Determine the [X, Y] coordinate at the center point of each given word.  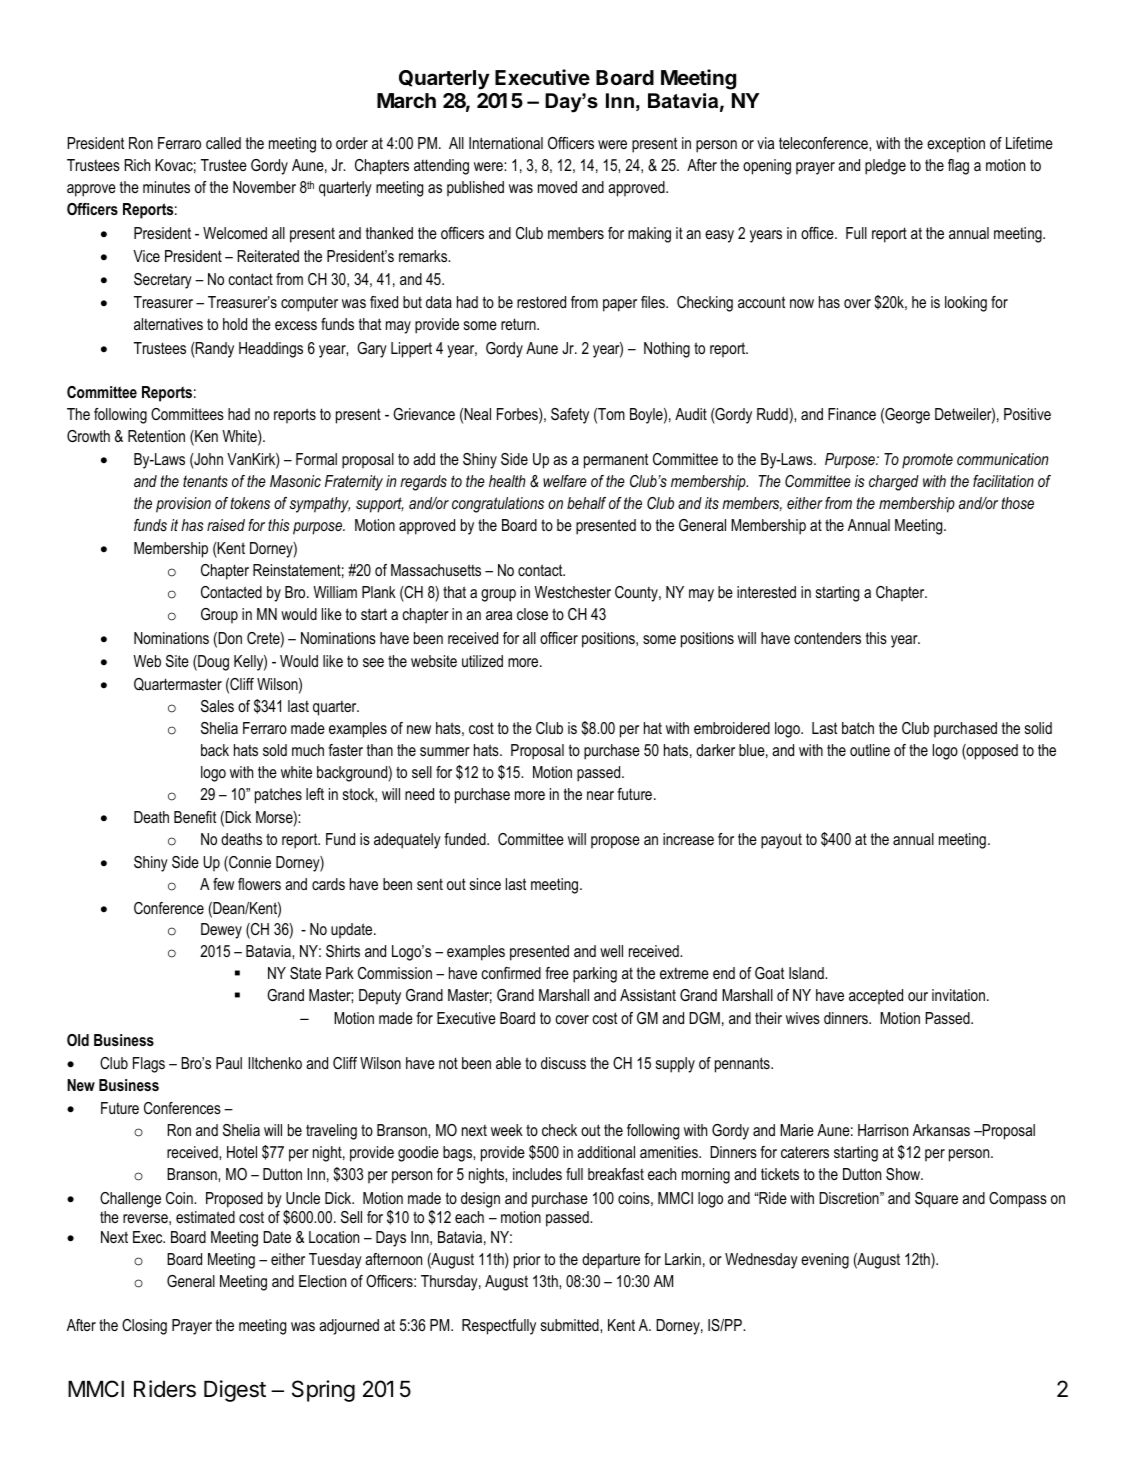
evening [825, 1261]
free [557, 973]
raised [226, 525]
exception [956, 145]
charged [894, 483]
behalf [586, 503]
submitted [571, 1325]
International [506, 143]
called [223, 143]
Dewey [221, 931]
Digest [235, 1391]
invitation [958, 995]
